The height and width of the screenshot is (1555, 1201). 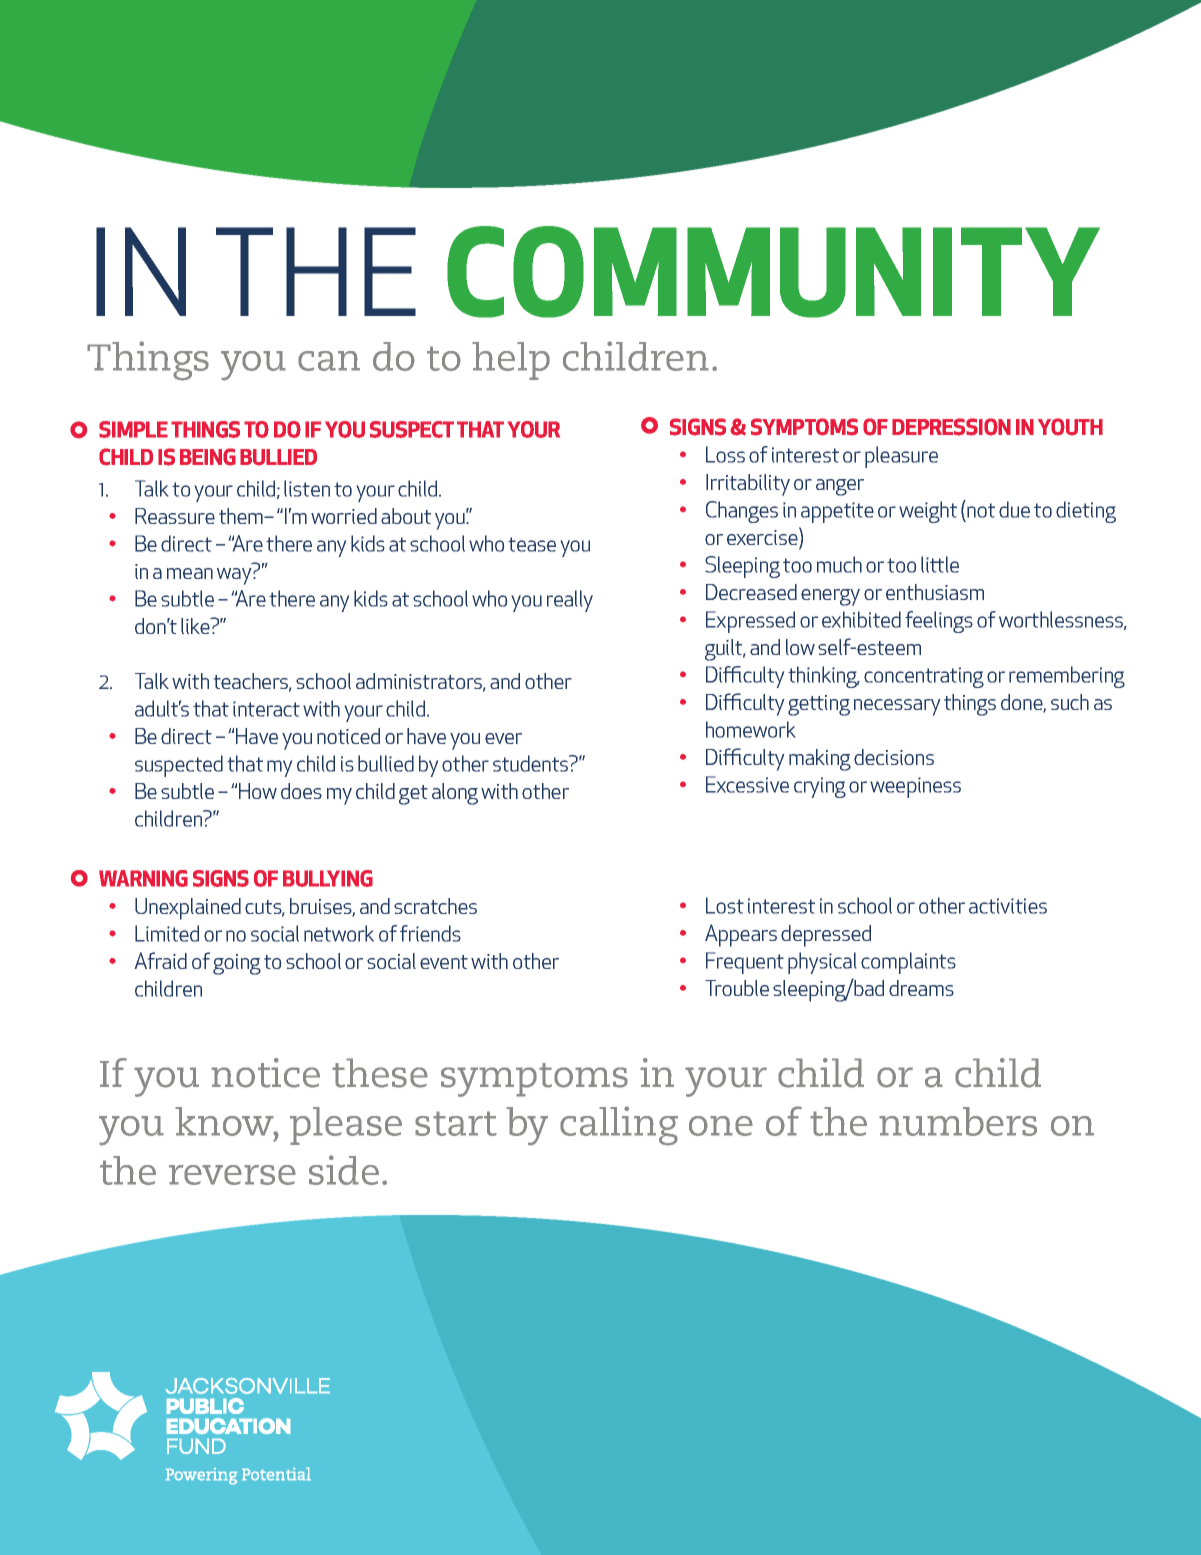 I want to click on activities, so click(x=1008, y=906).
